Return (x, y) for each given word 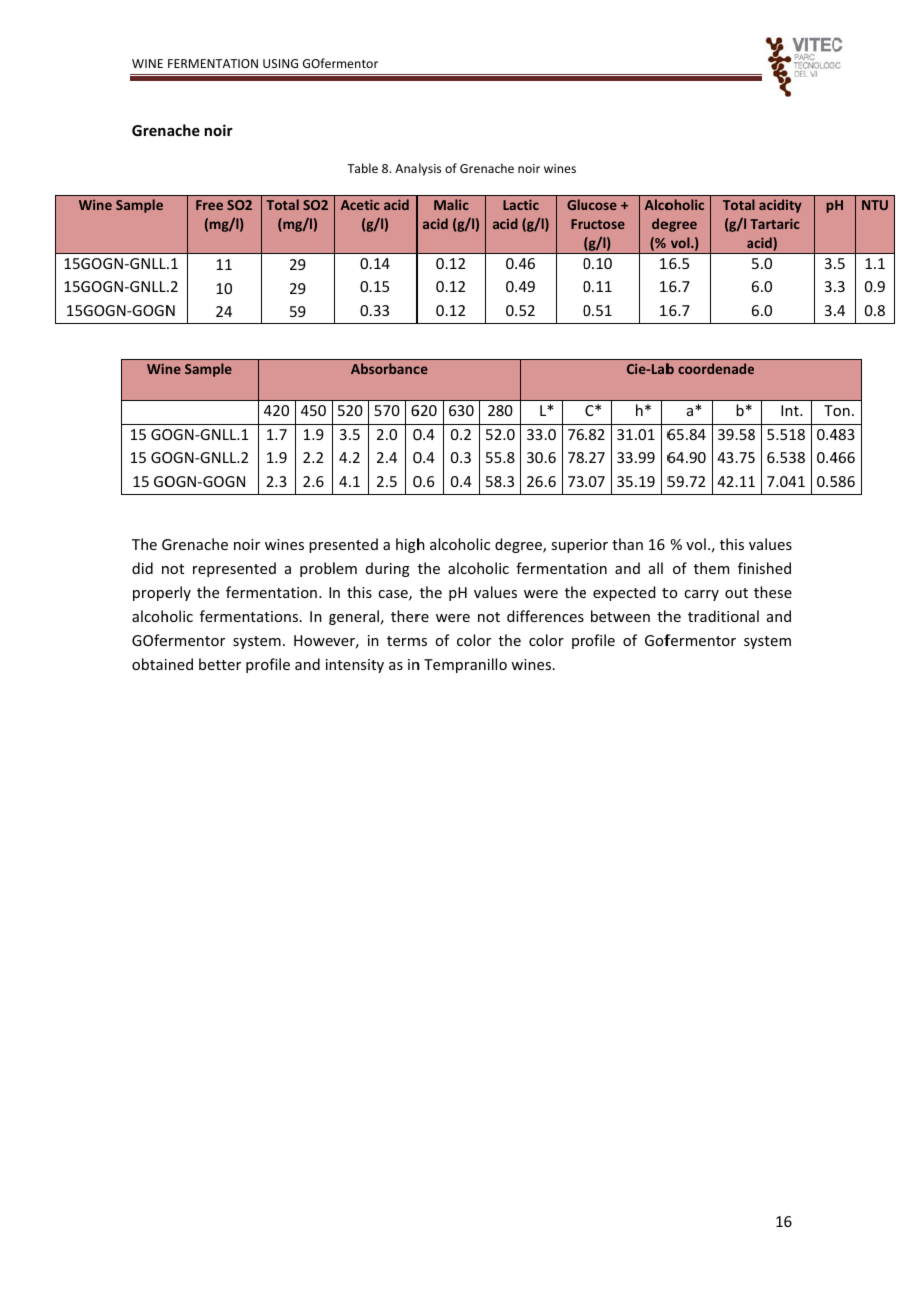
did (142, 568)
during (388, 569)
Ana (406, 168)
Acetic (360, 204)
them (711, 568)
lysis (430, 169)
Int (791, 410)
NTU (875, 205)
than (627, 544)
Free (209, 205)
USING (280, 63)
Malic (451, 204)
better (220, 664)
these (773, 592)
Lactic (521, 204)
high (410, 545)
